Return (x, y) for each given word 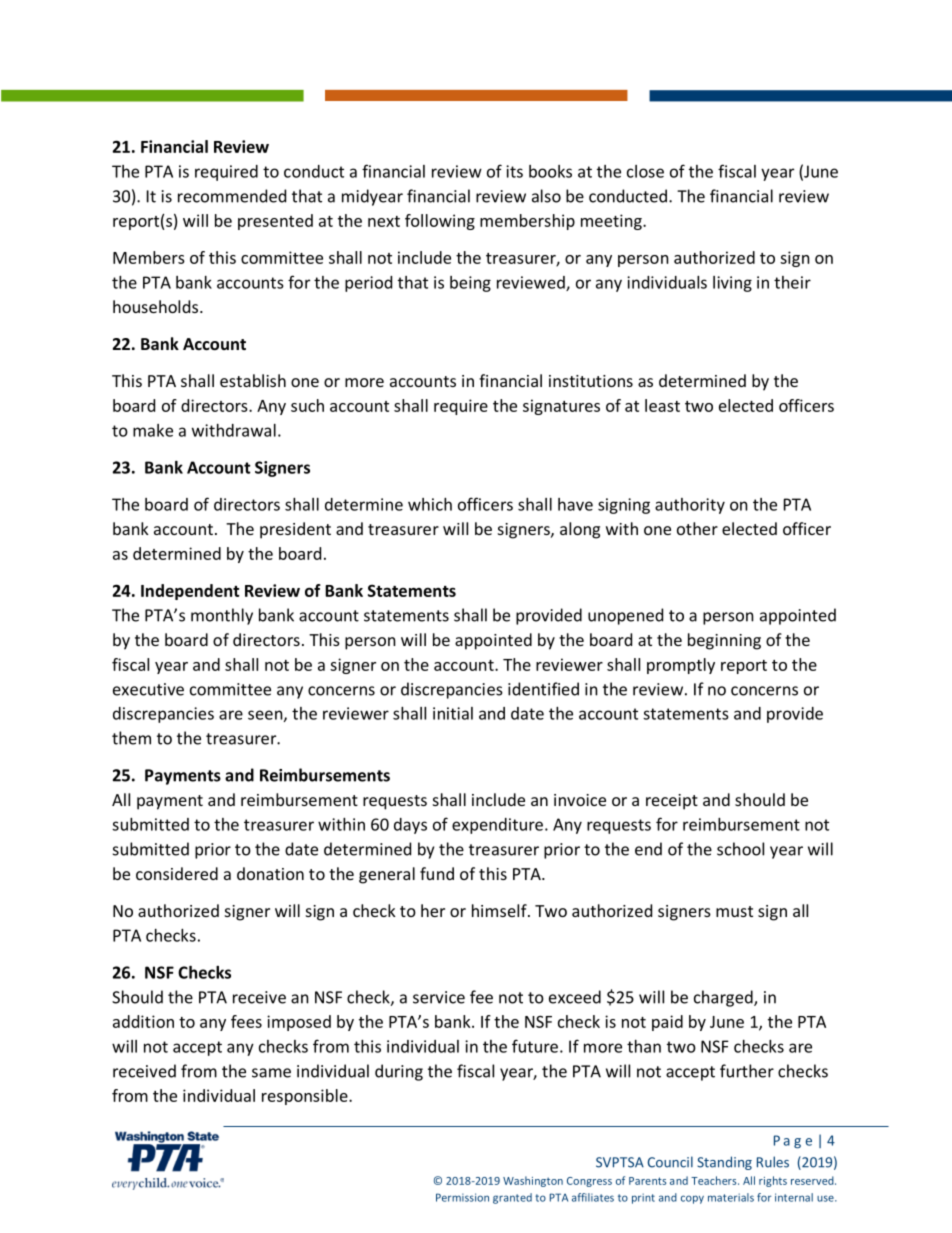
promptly (681, 666)
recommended (232, 196)
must (734, 911)
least (662, 405)
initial (453, 713)
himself (500, 910)
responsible (306, 1097)
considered (177, 873)
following (440, 222)
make (153, 430)
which (430, 504)
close (645, 171)
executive (148, 689)
